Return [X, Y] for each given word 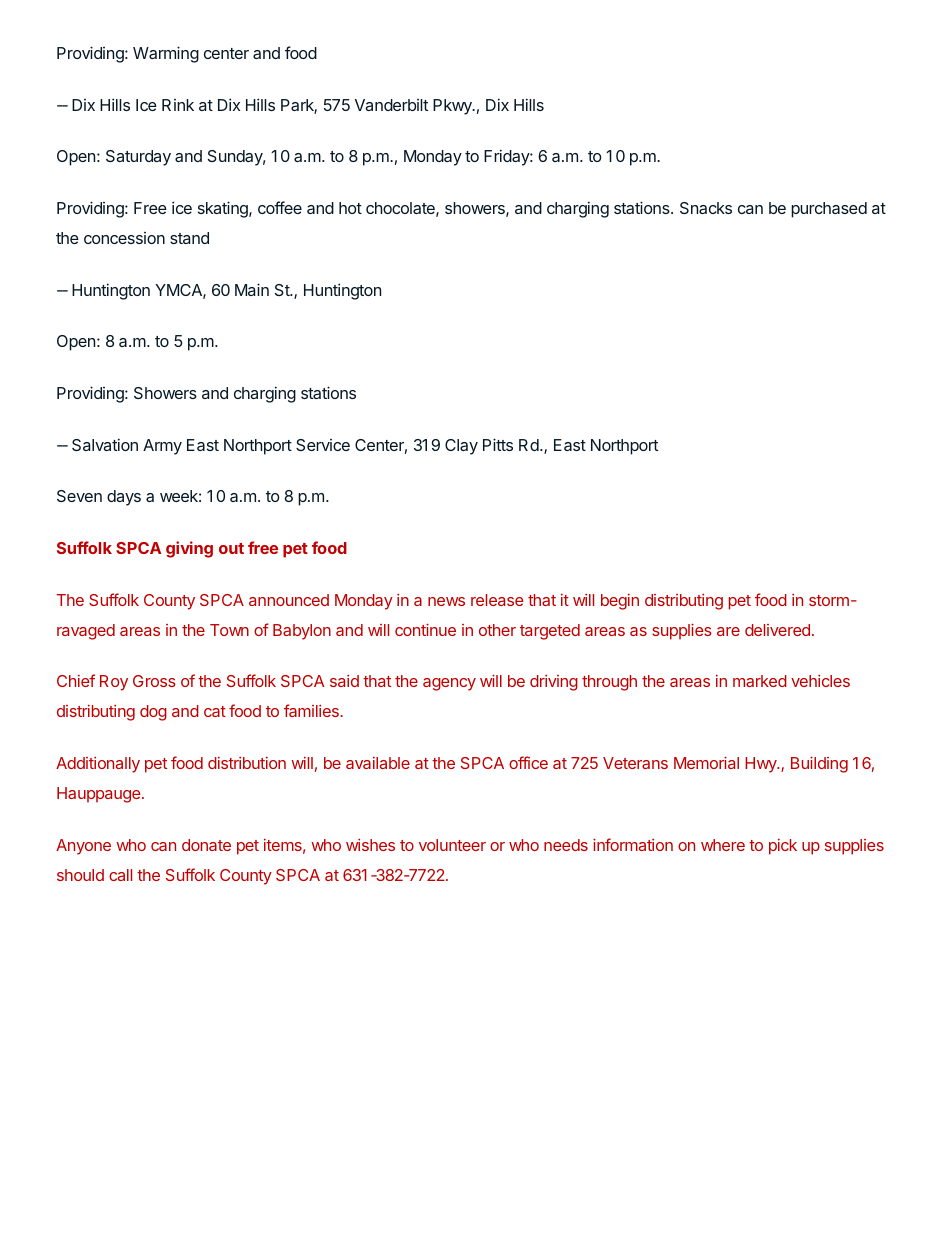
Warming [166, 54]
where [723, 845]
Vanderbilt [391, 105]
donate [206, 845]
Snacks [706, 208]
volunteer [452, 845]
